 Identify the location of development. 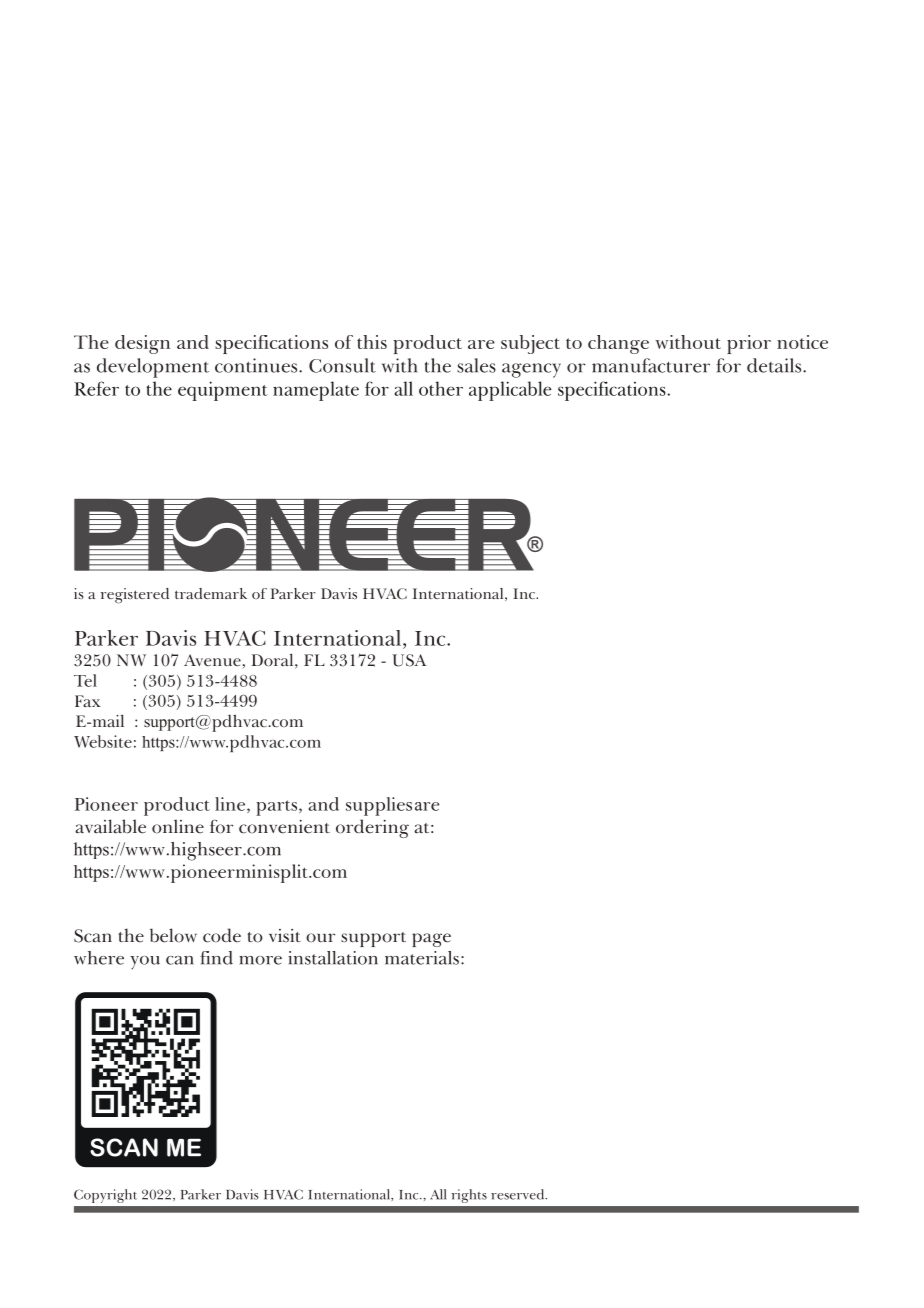
(153, 368).
